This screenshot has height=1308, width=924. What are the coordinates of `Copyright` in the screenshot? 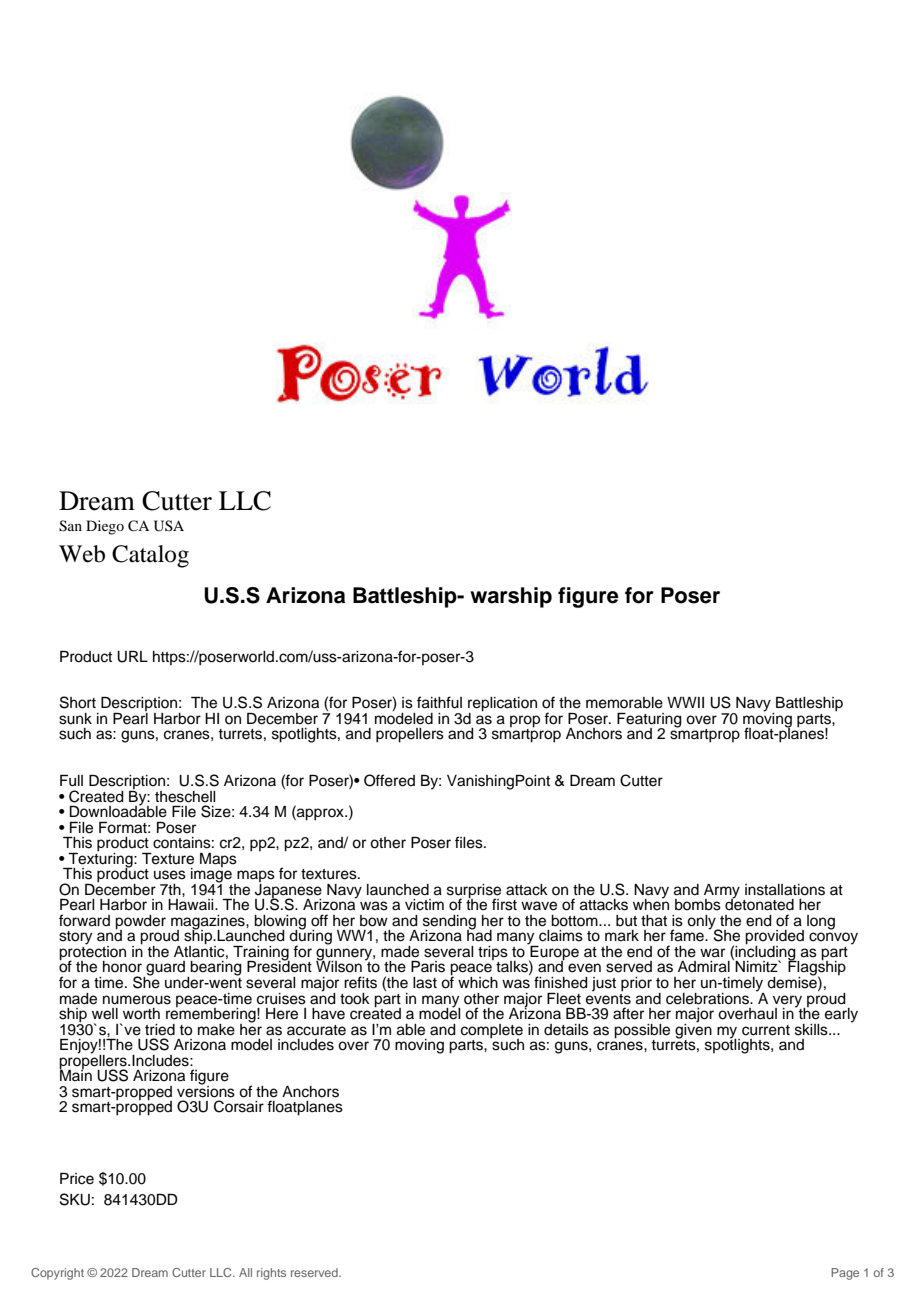 It's located at (57, 1274).
